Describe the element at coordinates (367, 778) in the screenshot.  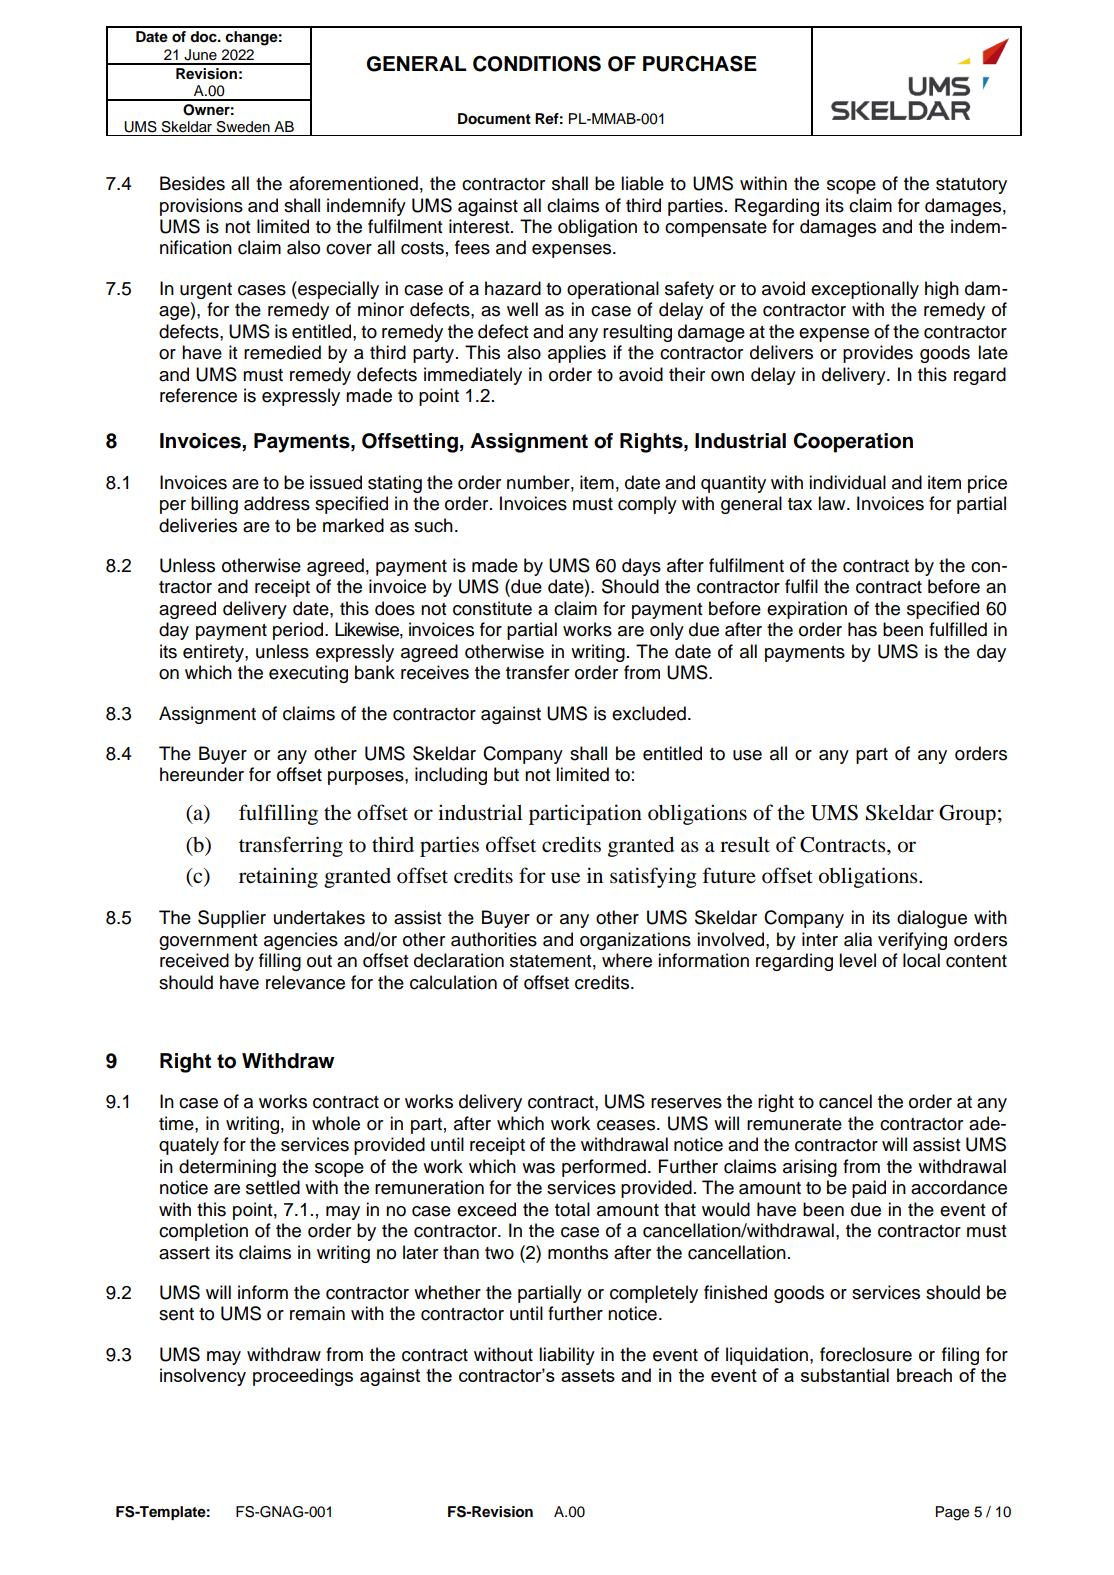
I see `purposes` at that location.
